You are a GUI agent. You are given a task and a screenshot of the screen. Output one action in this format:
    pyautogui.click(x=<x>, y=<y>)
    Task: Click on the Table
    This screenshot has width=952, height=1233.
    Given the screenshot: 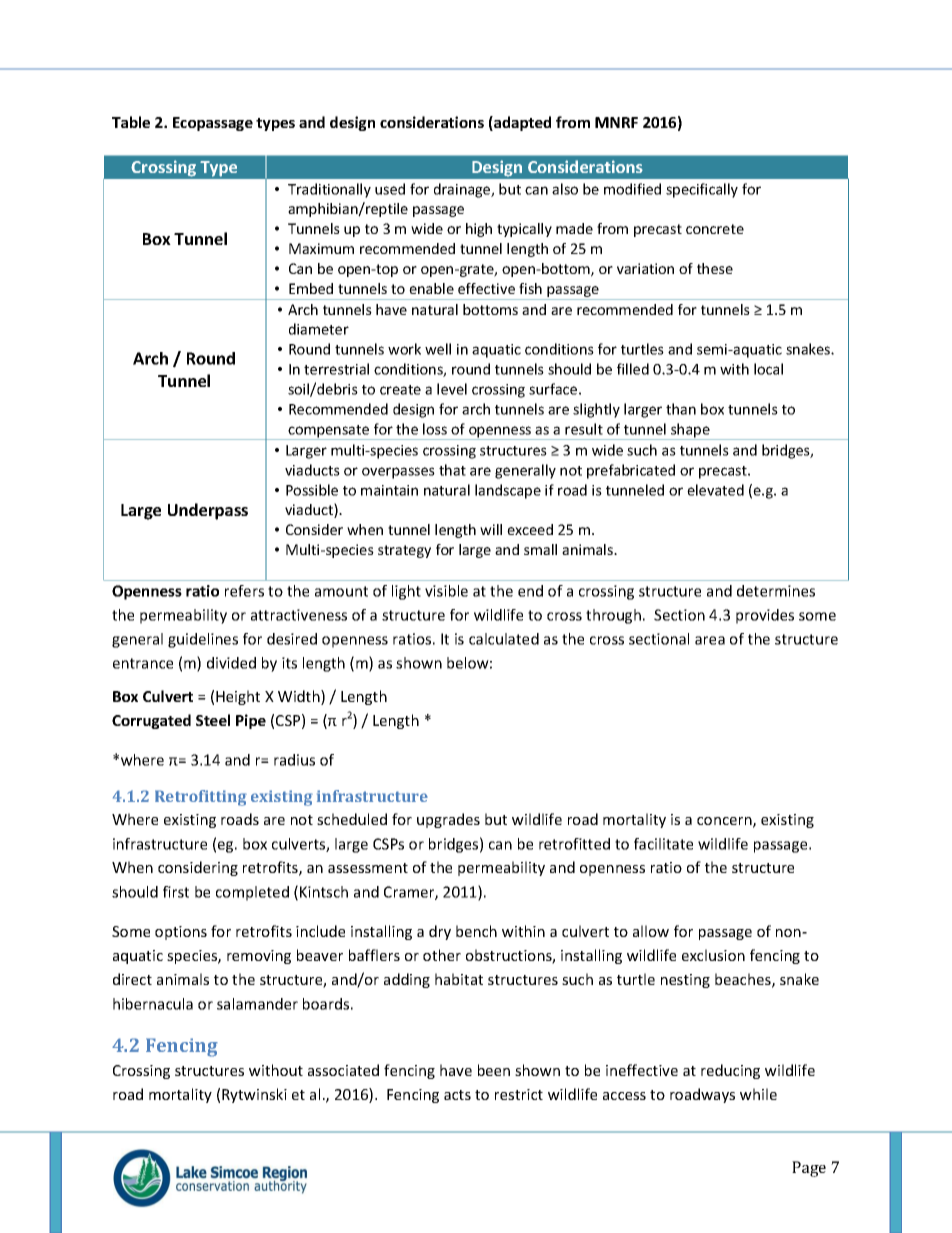 What is the action you would take?
    pyautogui.click(x=131, y=122)
